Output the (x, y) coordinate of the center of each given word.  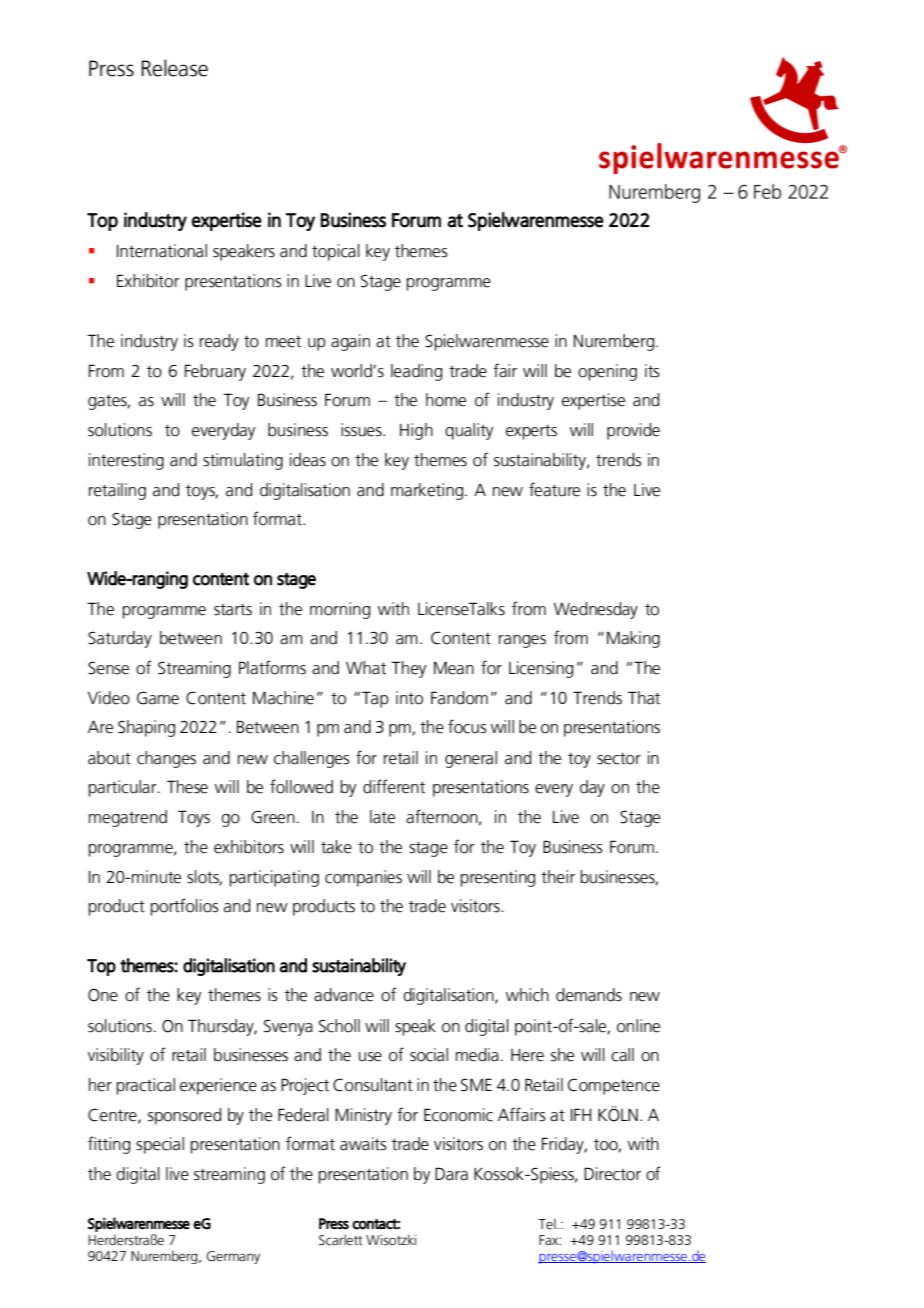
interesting (126, 461)
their (558, 877)
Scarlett (341, 1240)
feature (554, 489)
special (160, 1145)
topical (336, 252)
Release (174, 68)
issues (362, 430)
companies (363, 878)
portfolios (184, 907)
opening (607, 372)
